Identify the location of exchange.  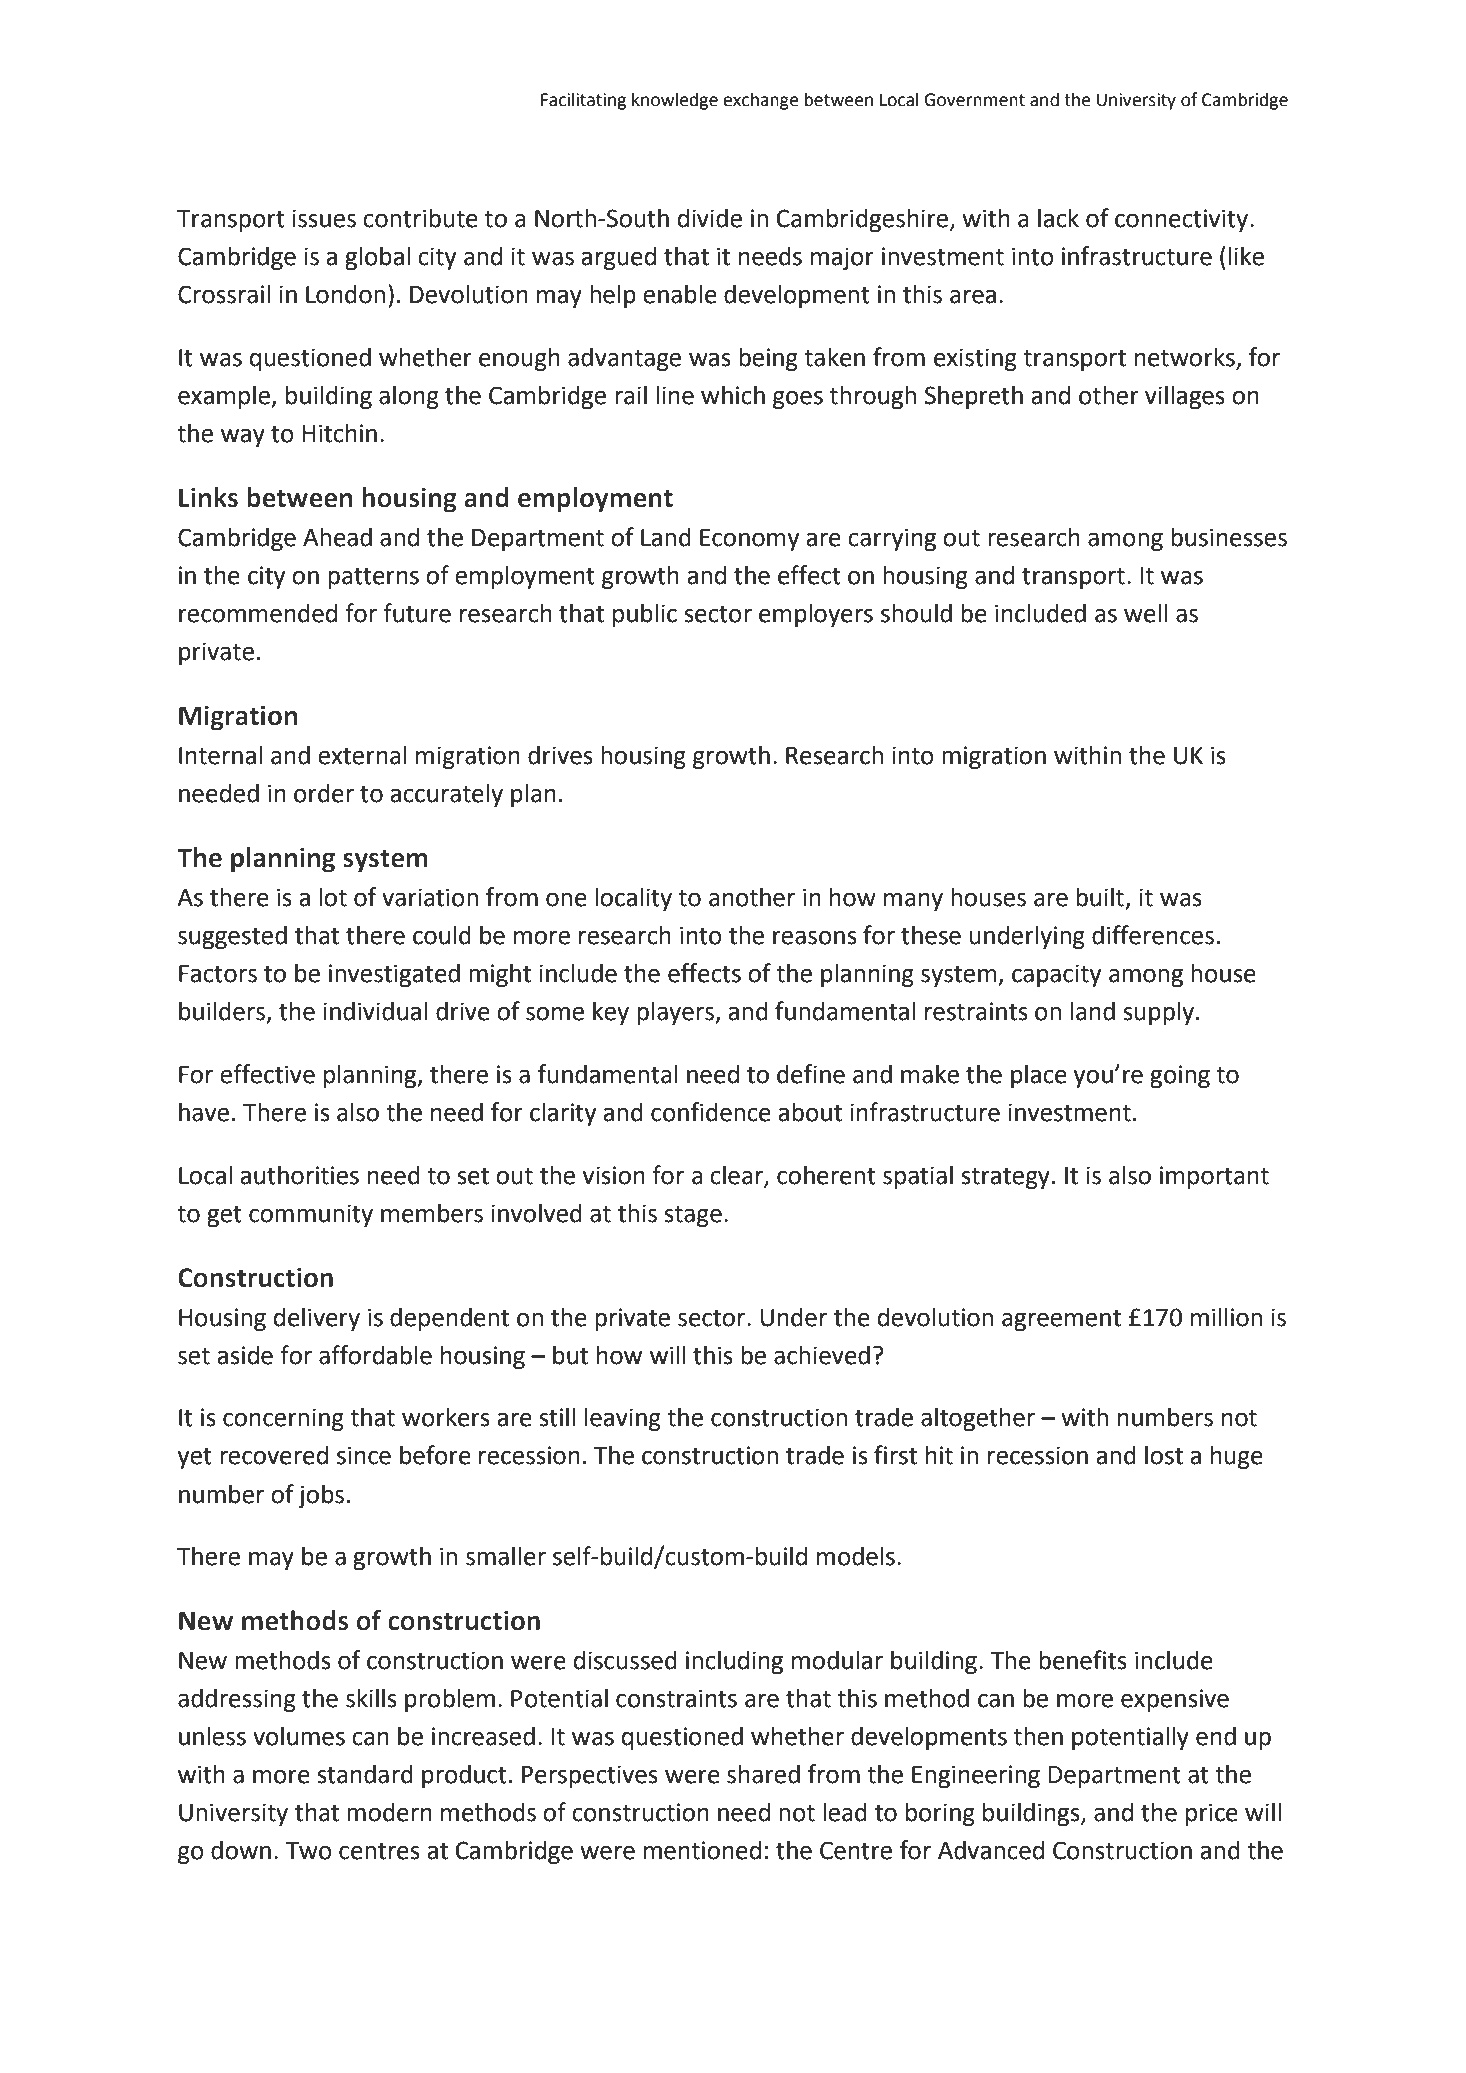
(761, 101).
